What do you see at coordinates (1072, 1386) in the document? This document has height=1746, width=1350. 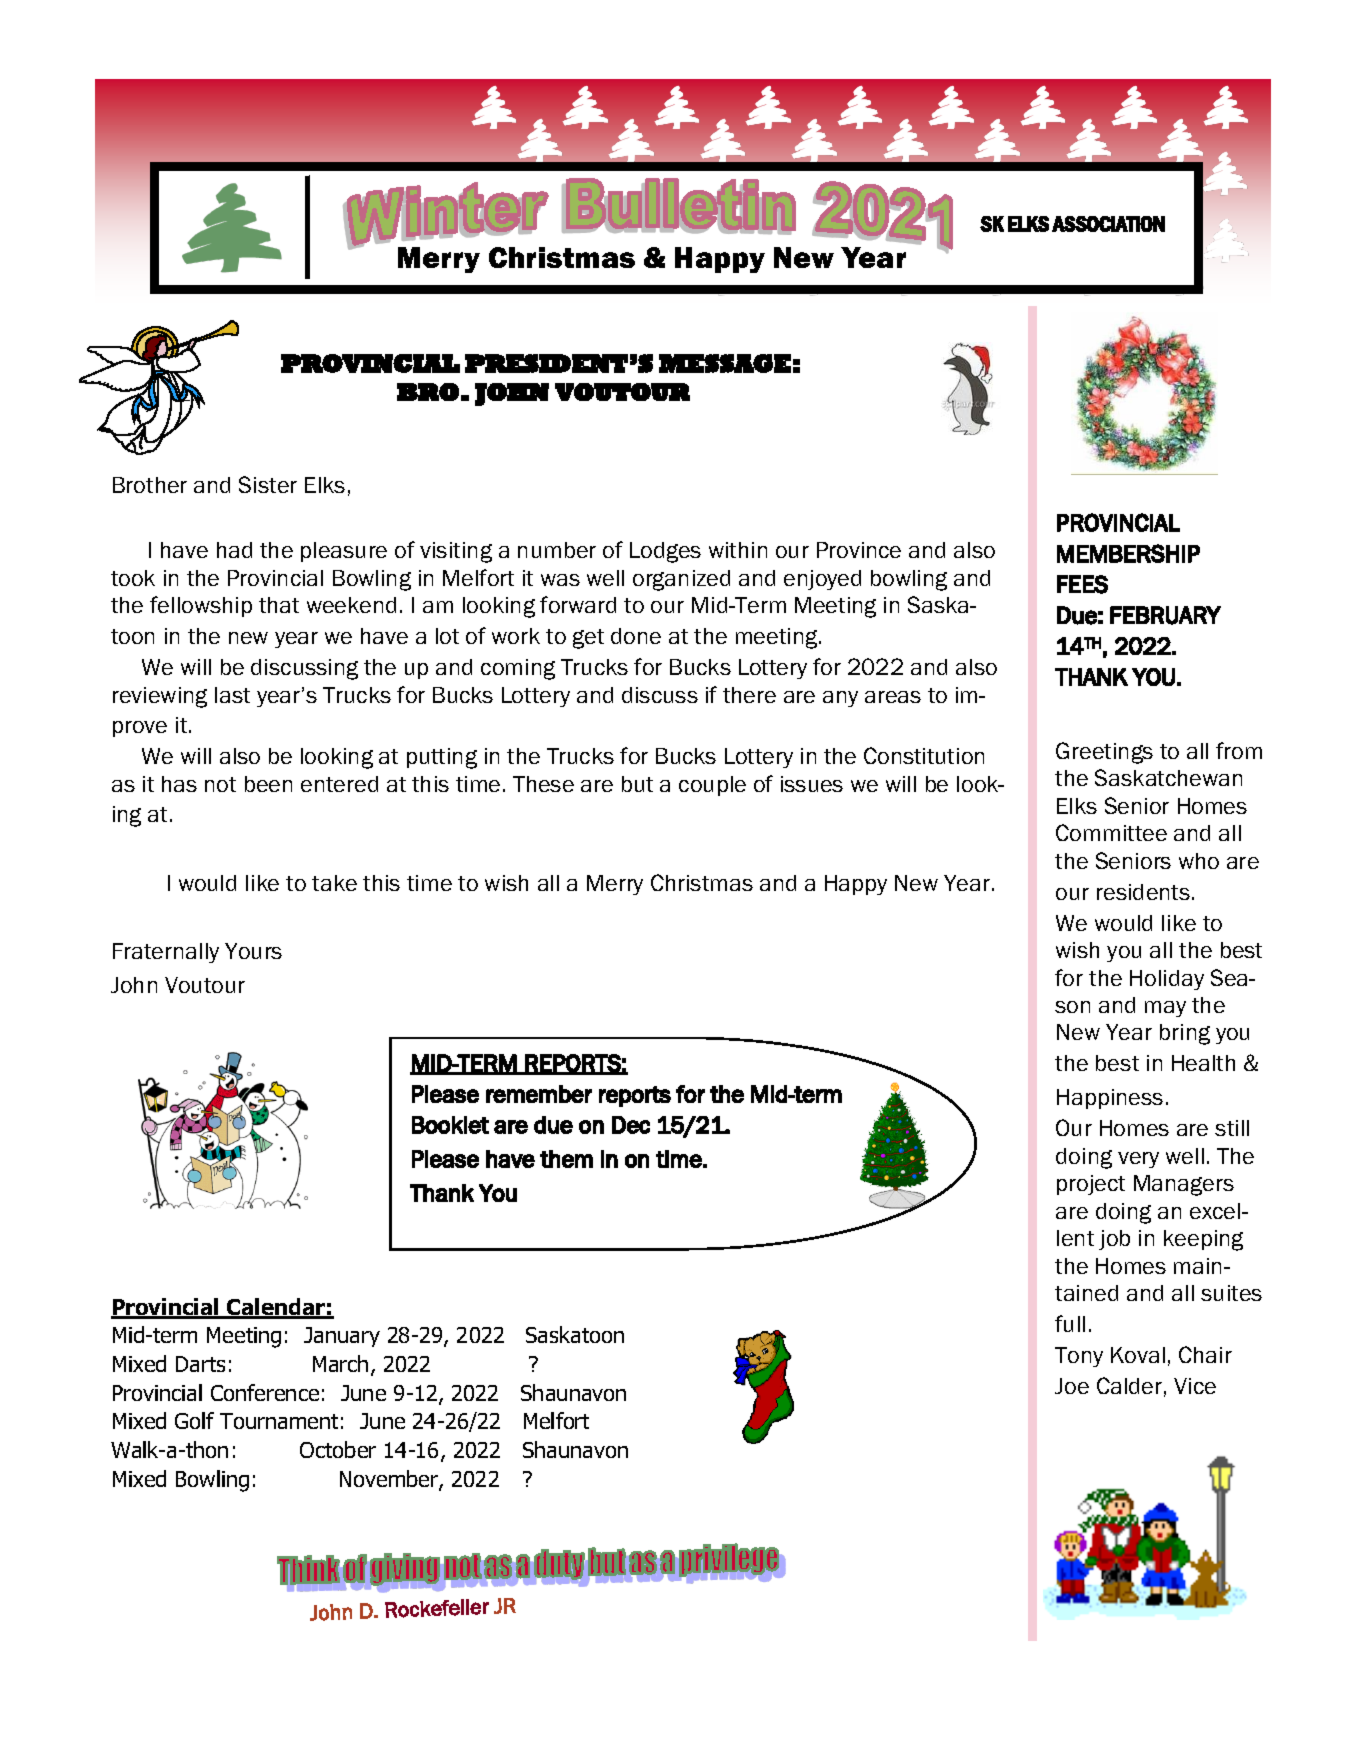 I see `Joe` at bounding box center [1072, 1386].
